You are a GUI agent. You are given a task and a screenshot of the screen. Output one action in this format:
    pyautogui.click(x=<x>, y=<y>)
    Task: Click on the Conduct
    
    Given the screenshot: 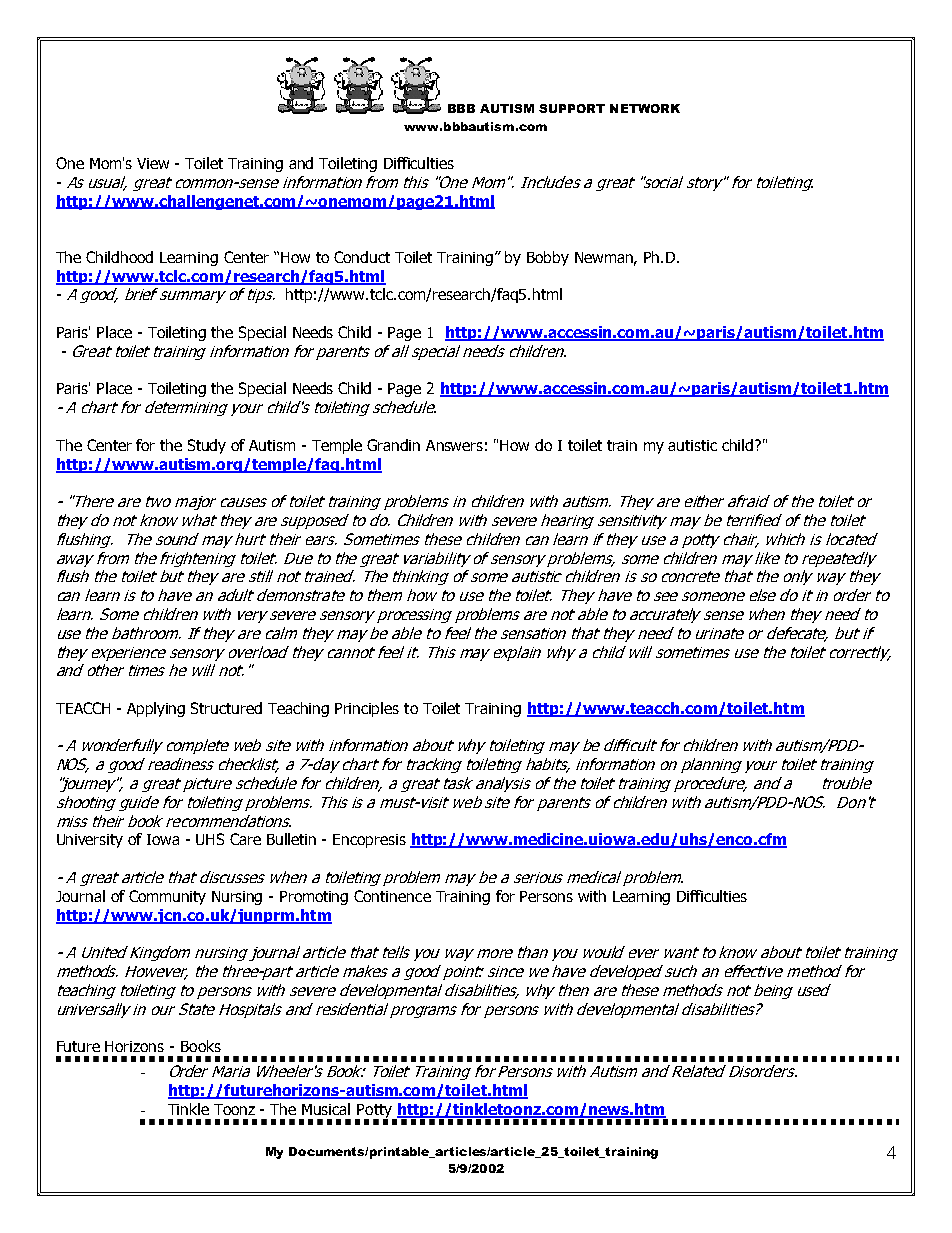 What is the action you would take?
    pyautogui.click(x=362, y=257)
